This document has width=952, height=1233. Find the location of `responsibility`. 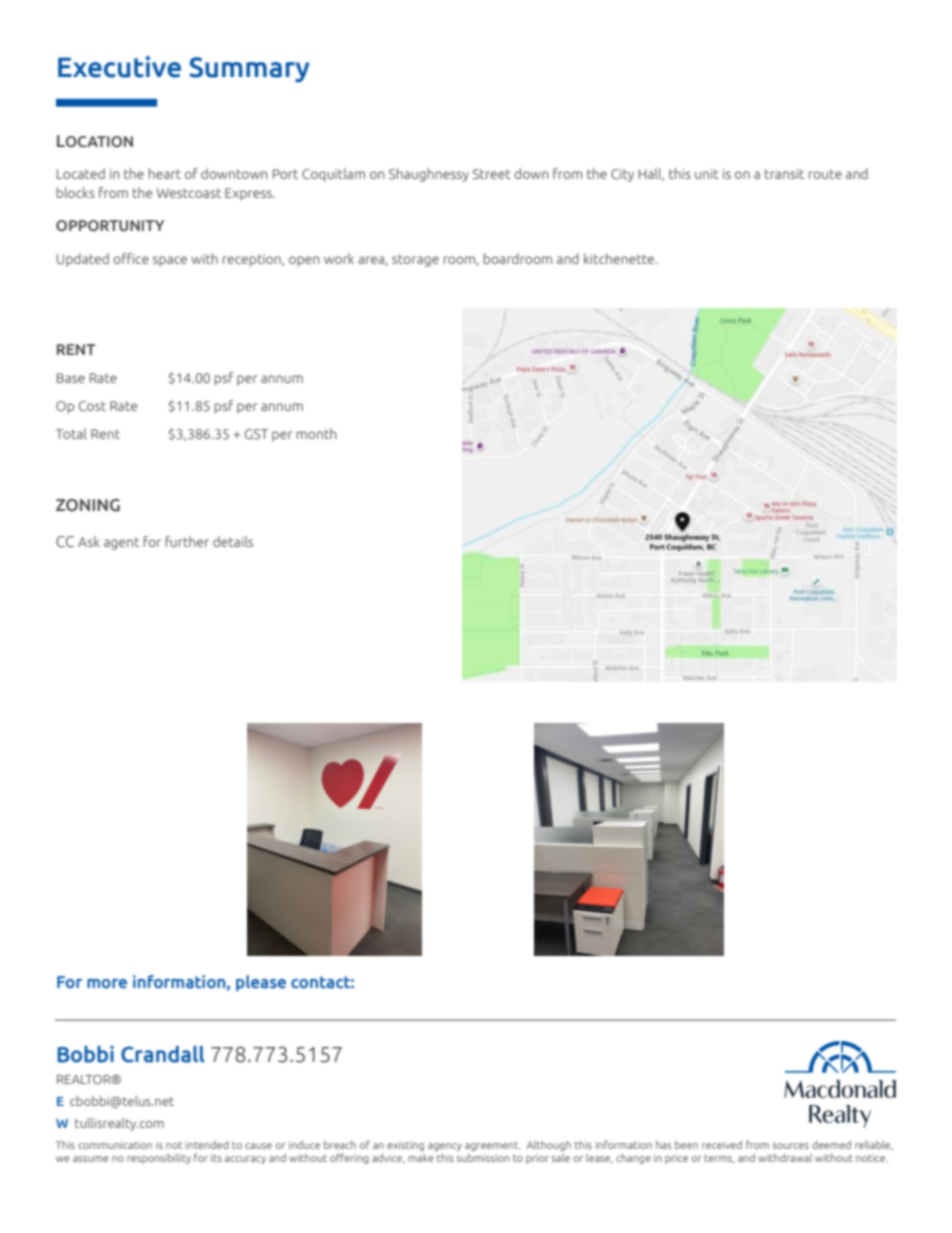

responsibility is located at coordinates (159, 1158).
